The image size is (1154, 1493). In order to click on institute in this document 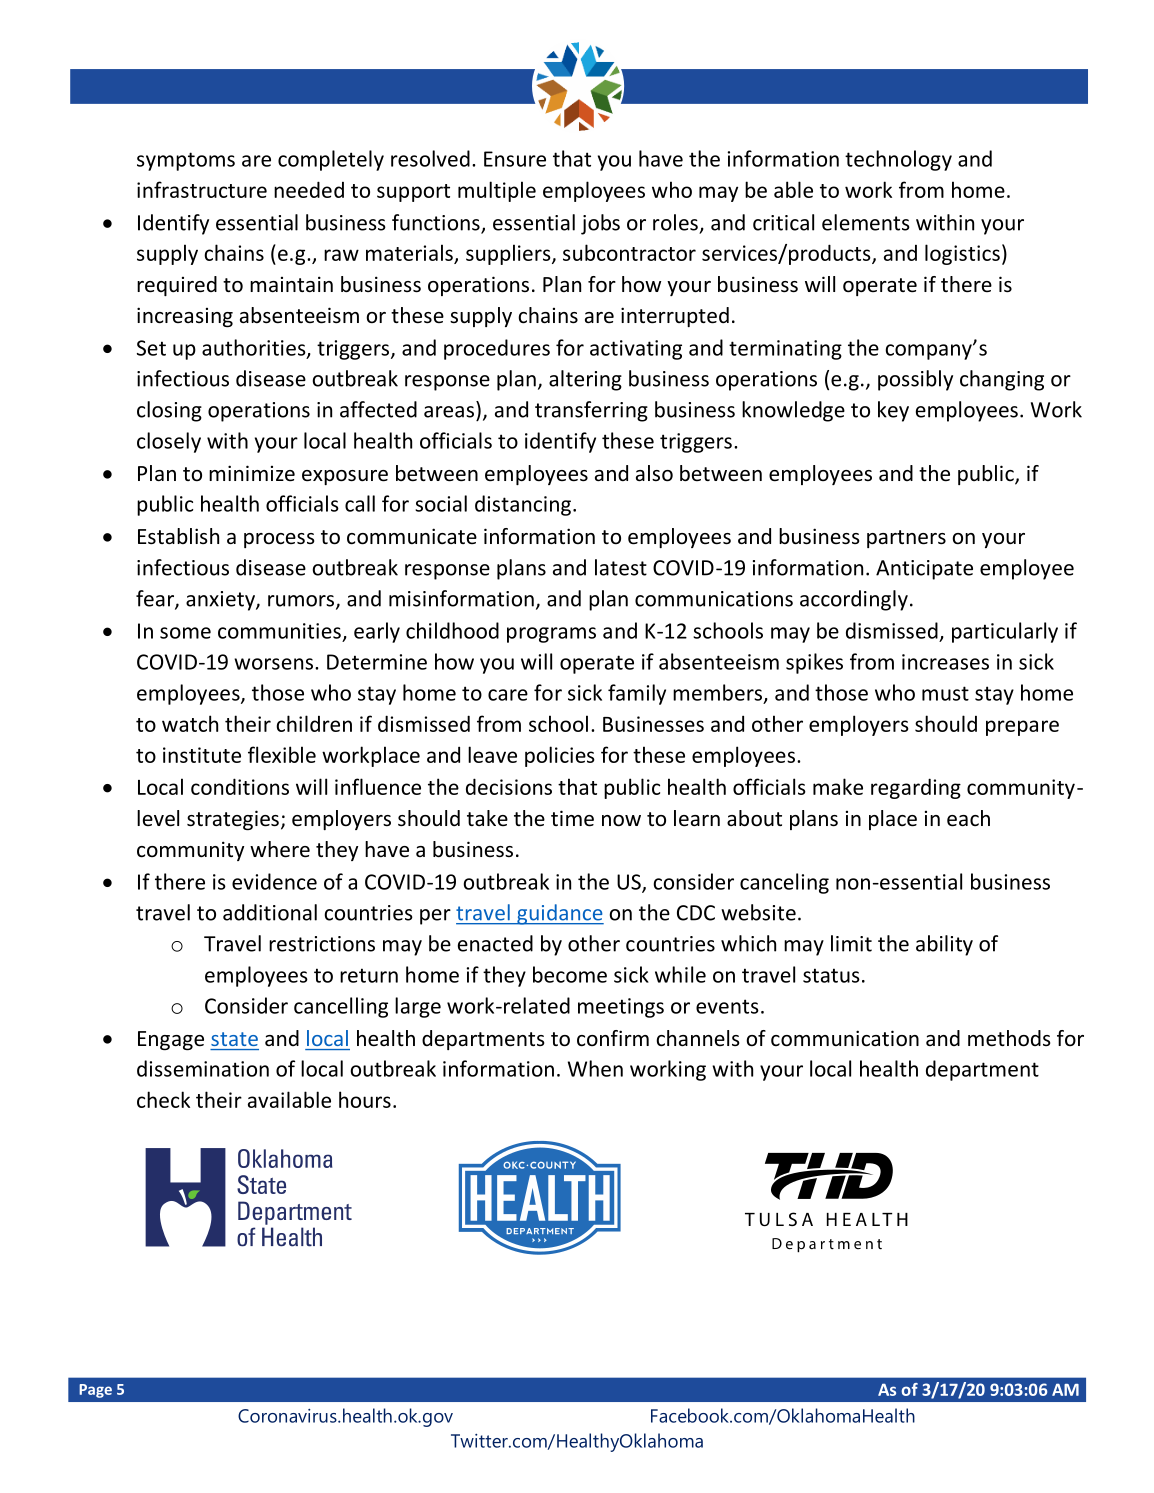, I will do `click(202, 755)`.
